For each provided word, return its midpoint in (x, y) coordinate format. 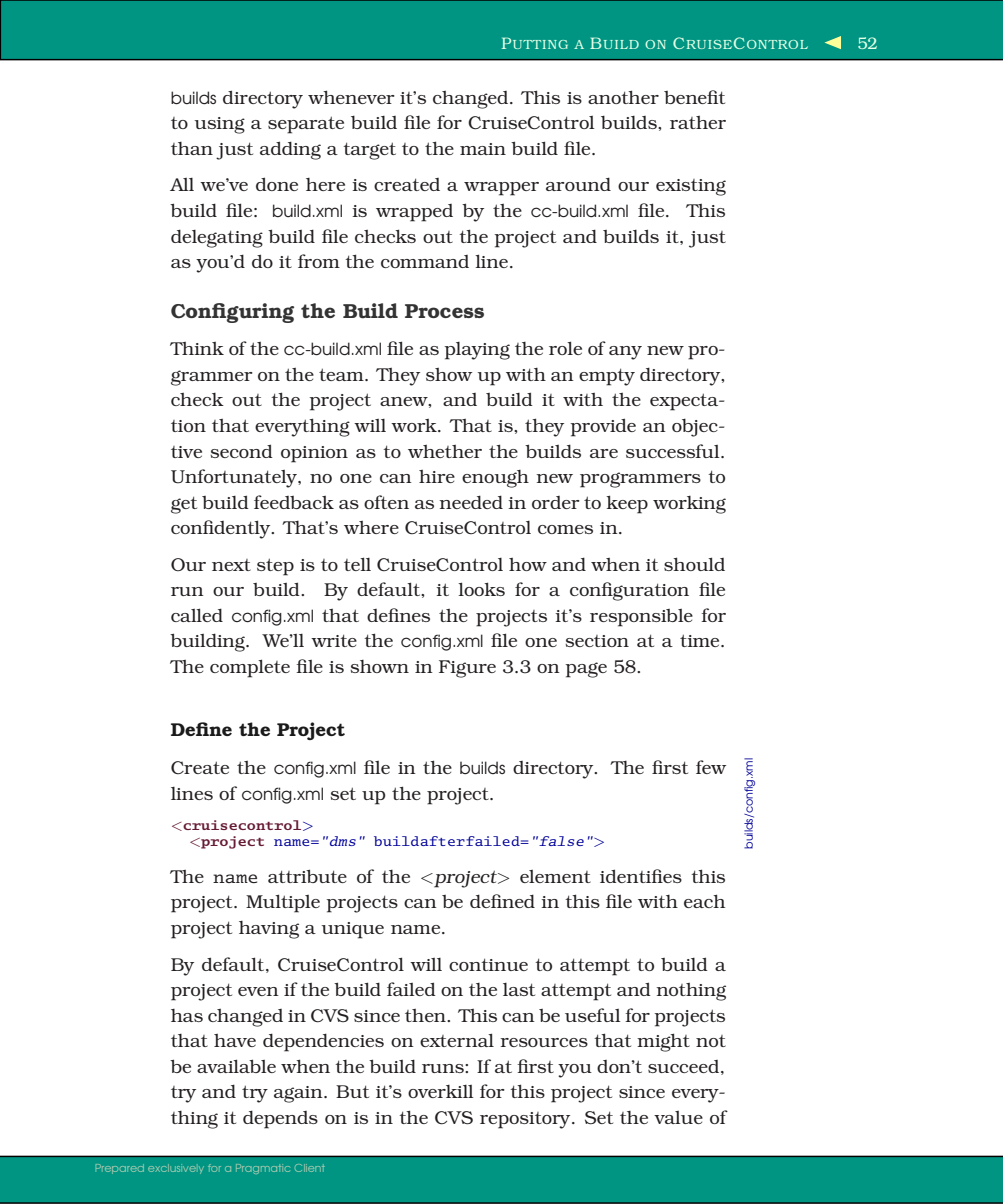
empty (607, 377)
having (269, 930)
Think (197, 348)
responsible (641, 618)
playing (477, 351)
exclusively (176, 1169)
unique (352, 930)
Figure (467, 669)
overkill (441, 1091)
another (623, 97)
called (197, 615)
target (369, 151)
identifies (641, 876)
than (192, 148)
